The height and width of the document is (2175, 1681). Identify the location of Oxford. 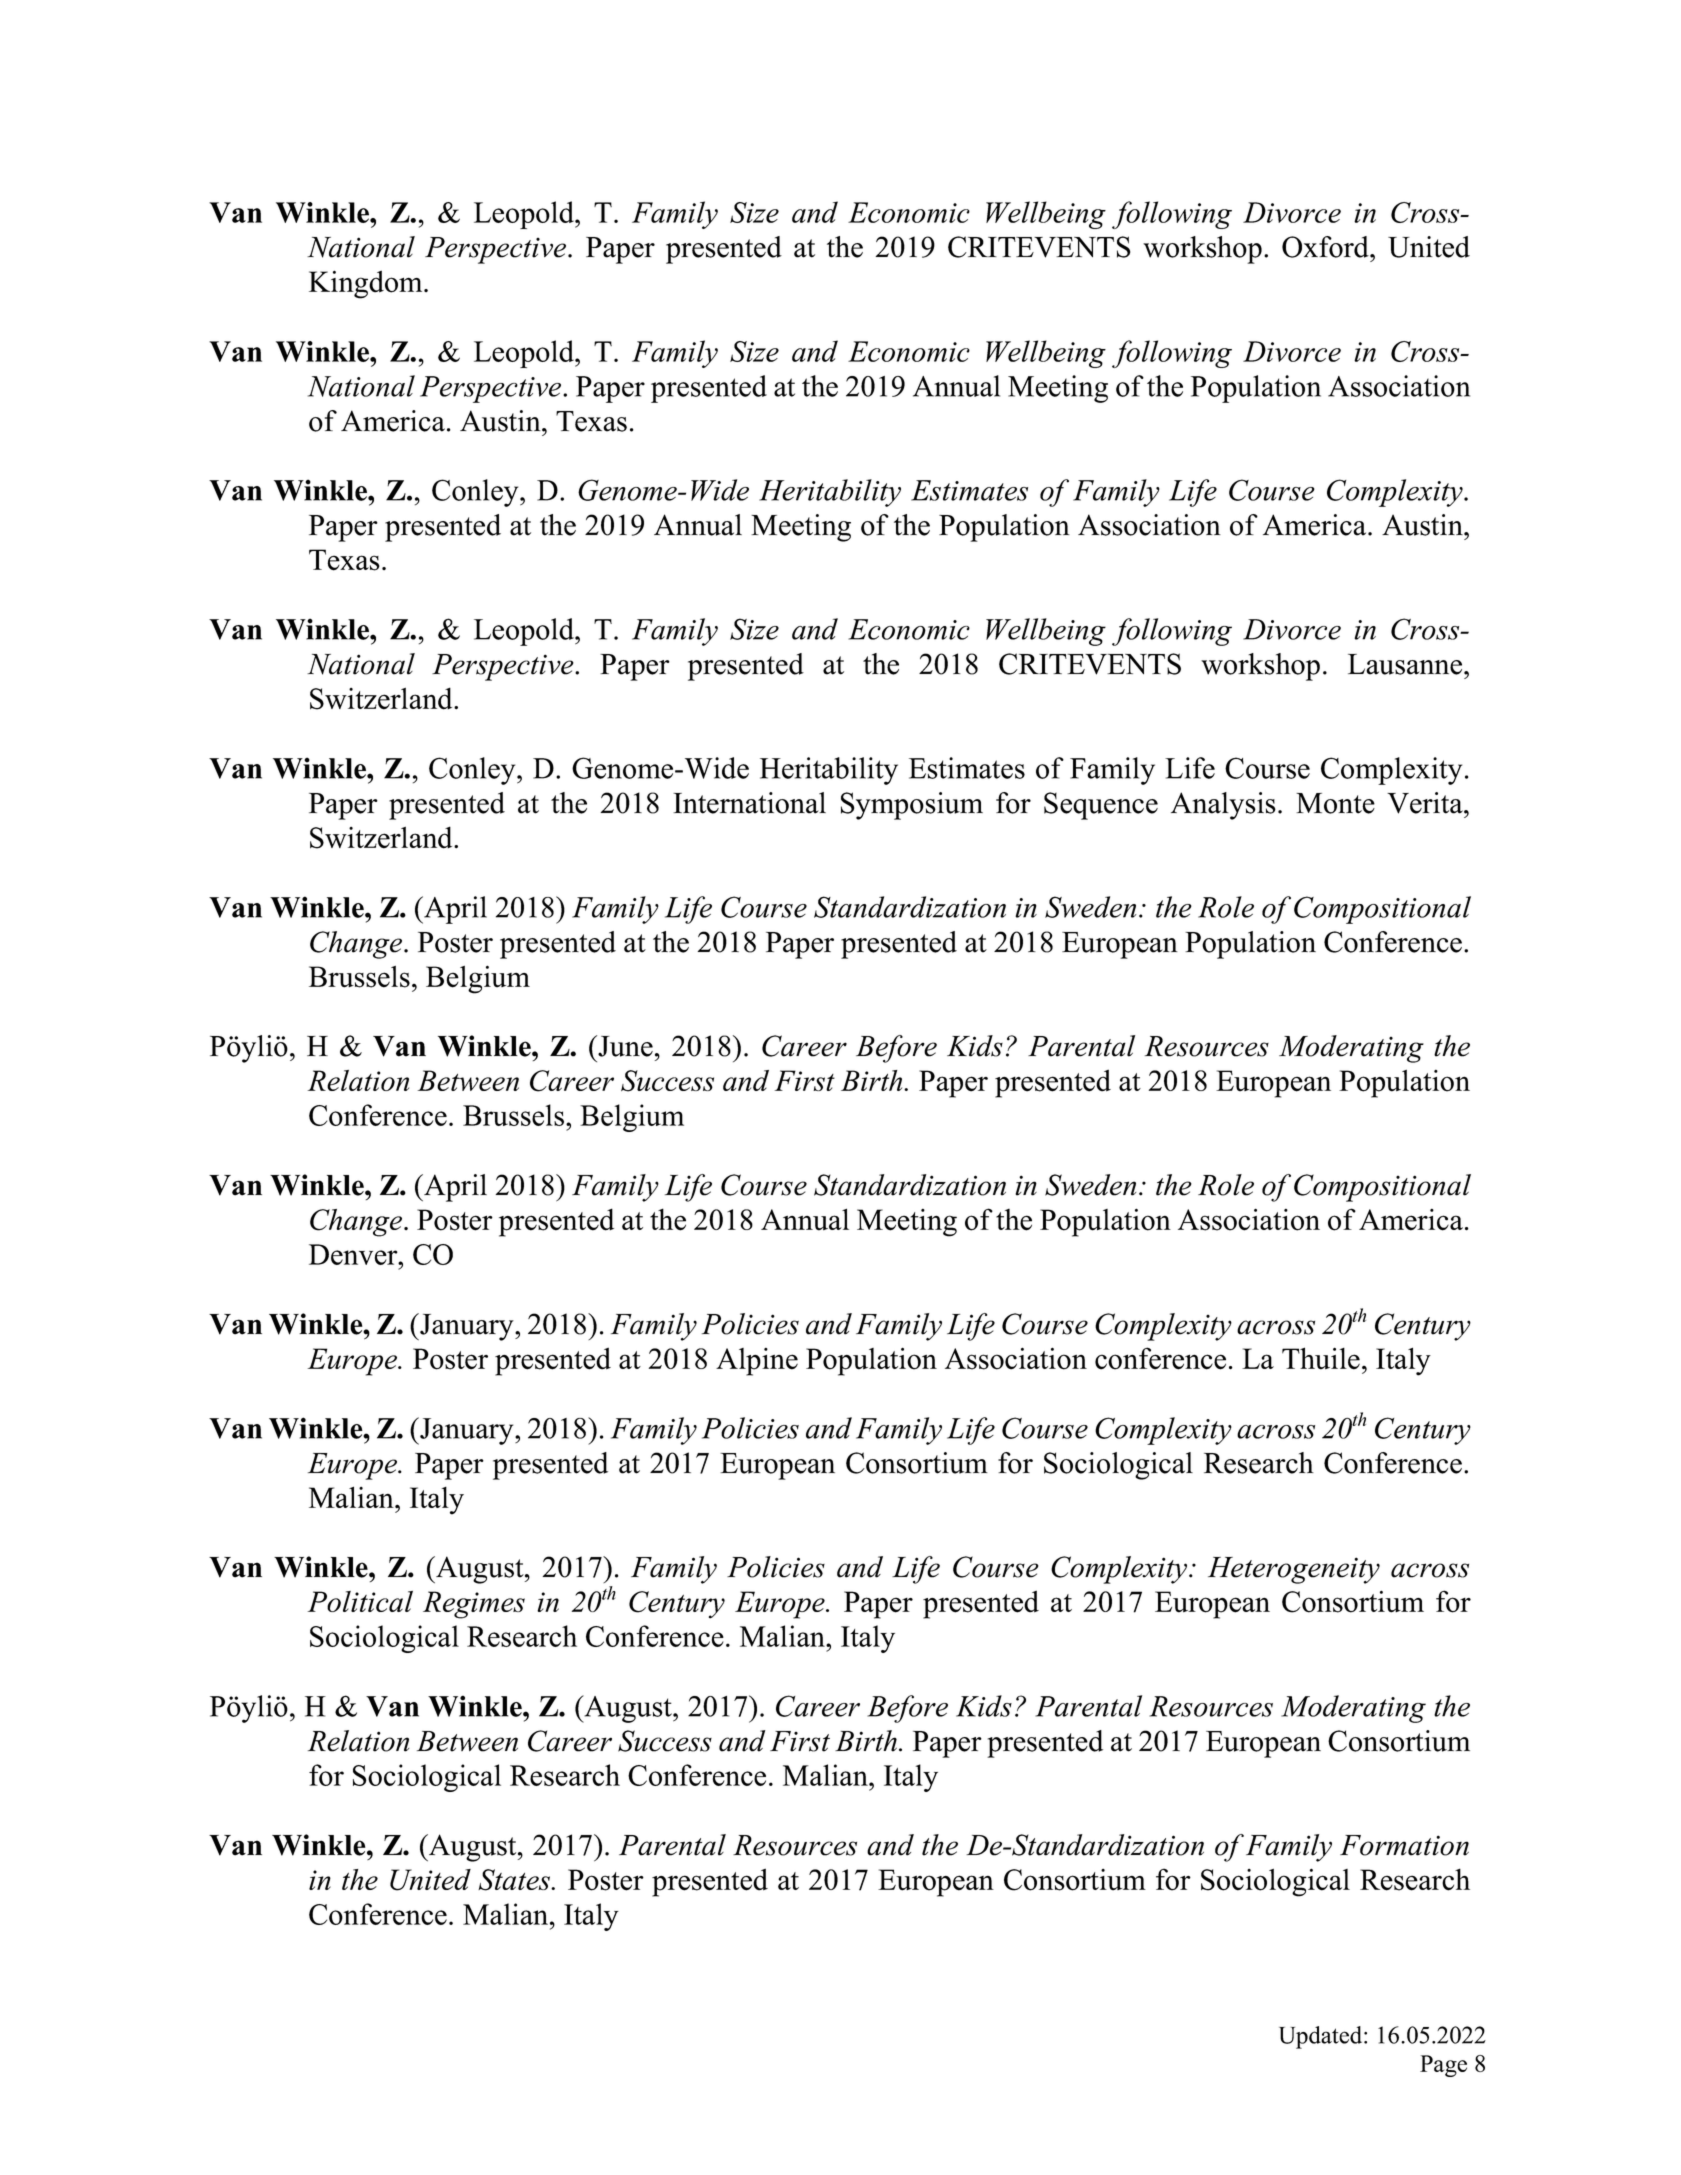
(1326, 247).
